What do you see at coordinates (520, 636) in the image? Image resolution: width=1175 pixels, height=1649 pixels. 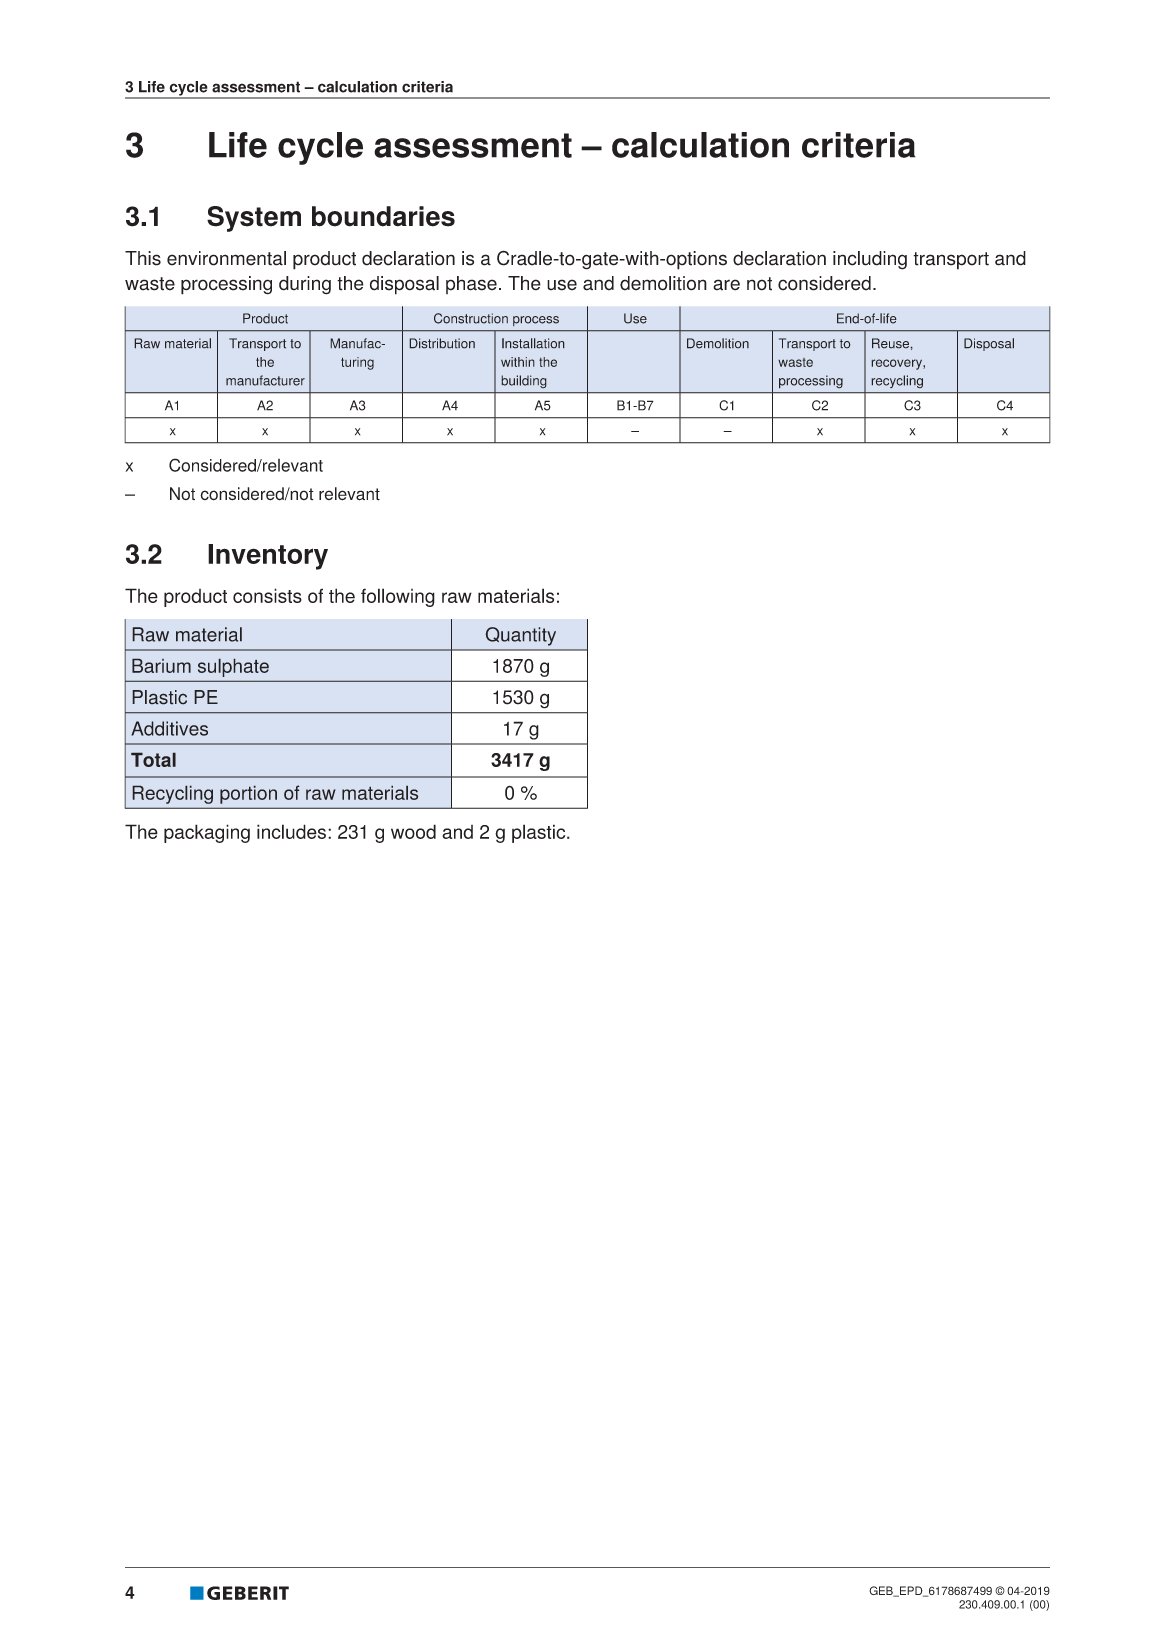 I see `Quantity` at bounding box center [520, 636].
